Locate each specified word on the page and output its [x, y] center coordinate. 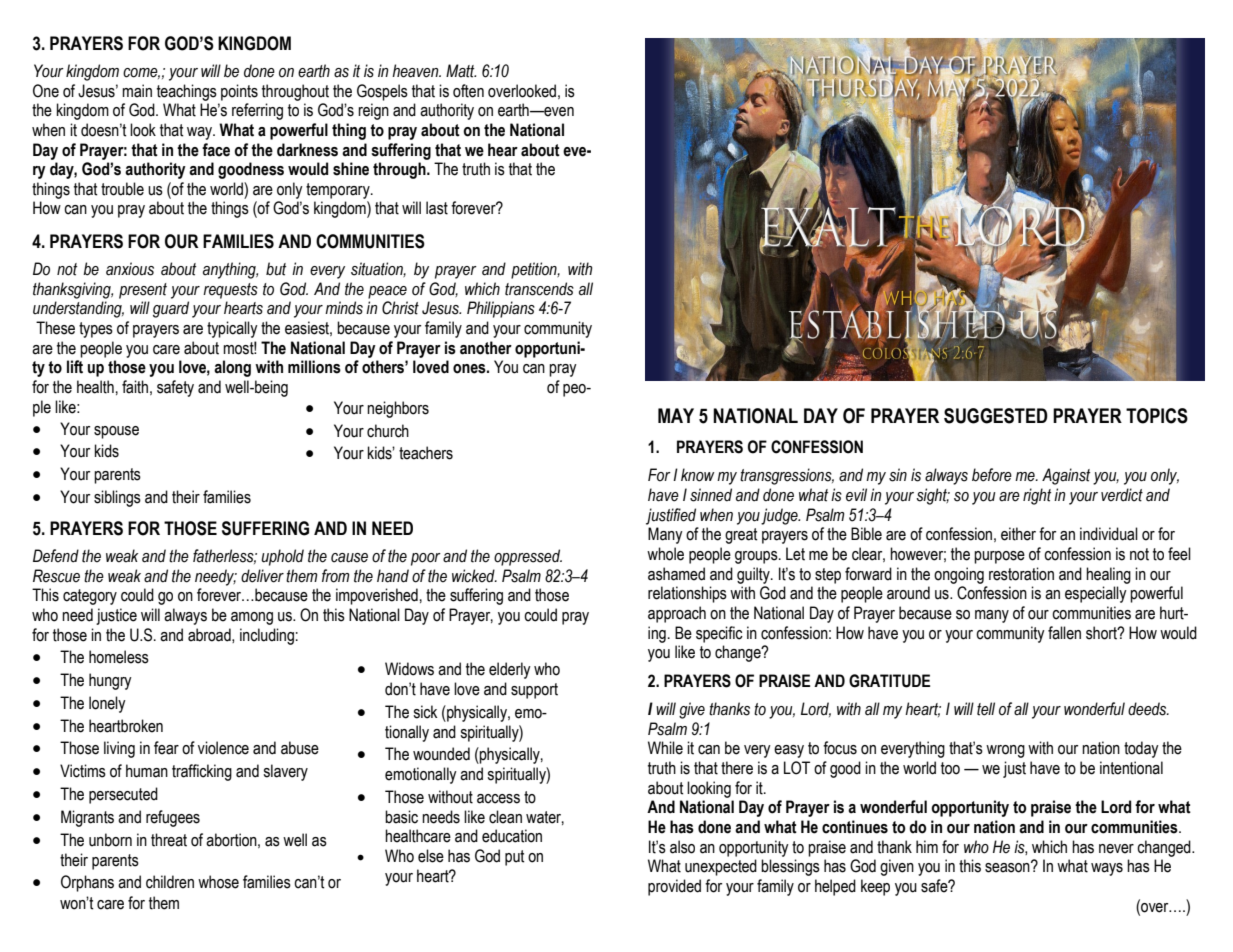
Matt [461, 71]
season [1008, 867]
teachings [187, 92]
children [170, 882]
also [682, 847]
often [468, 91]
